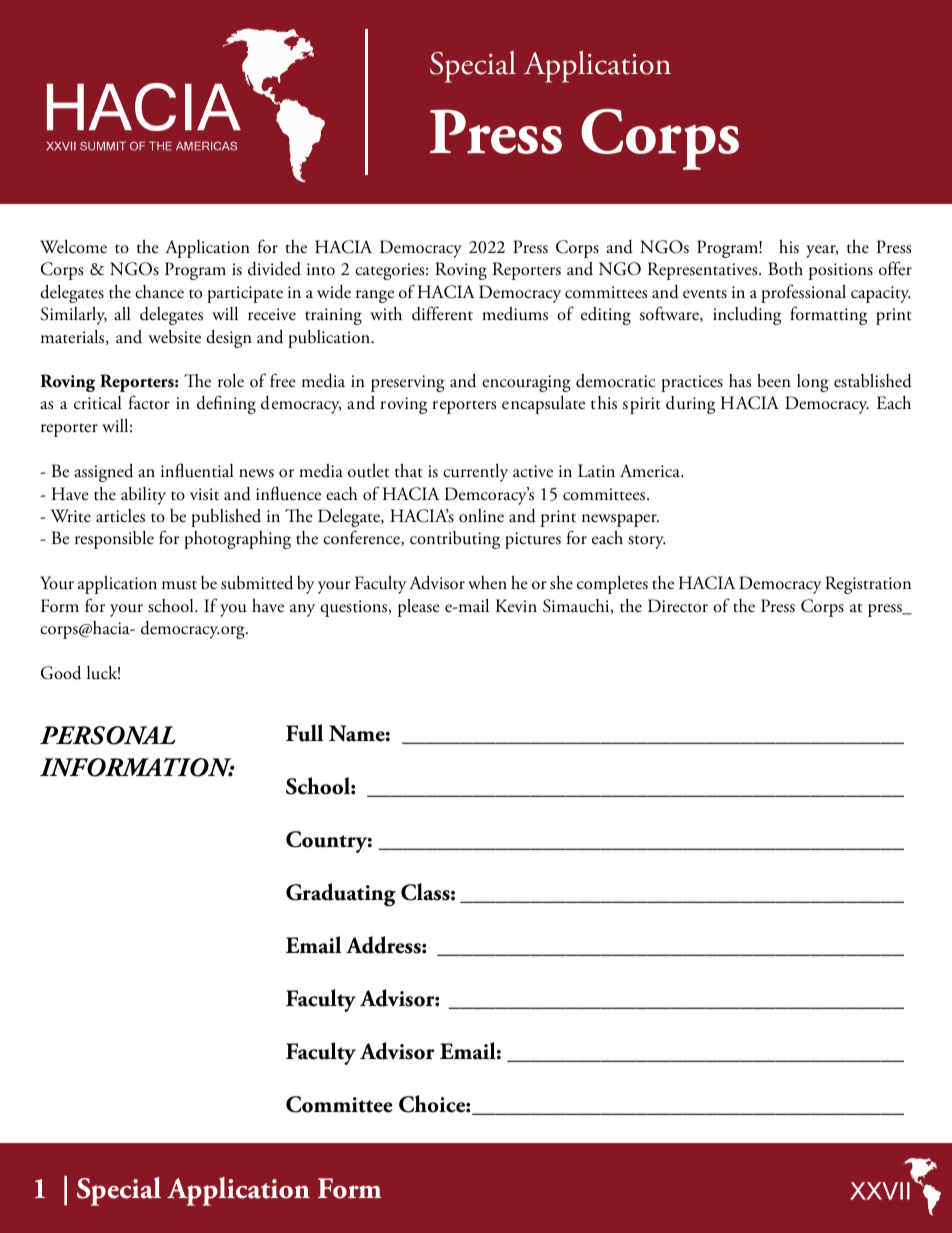 This screenshot has height=1233, width=952. I want to click on when, so click(487, 582).
